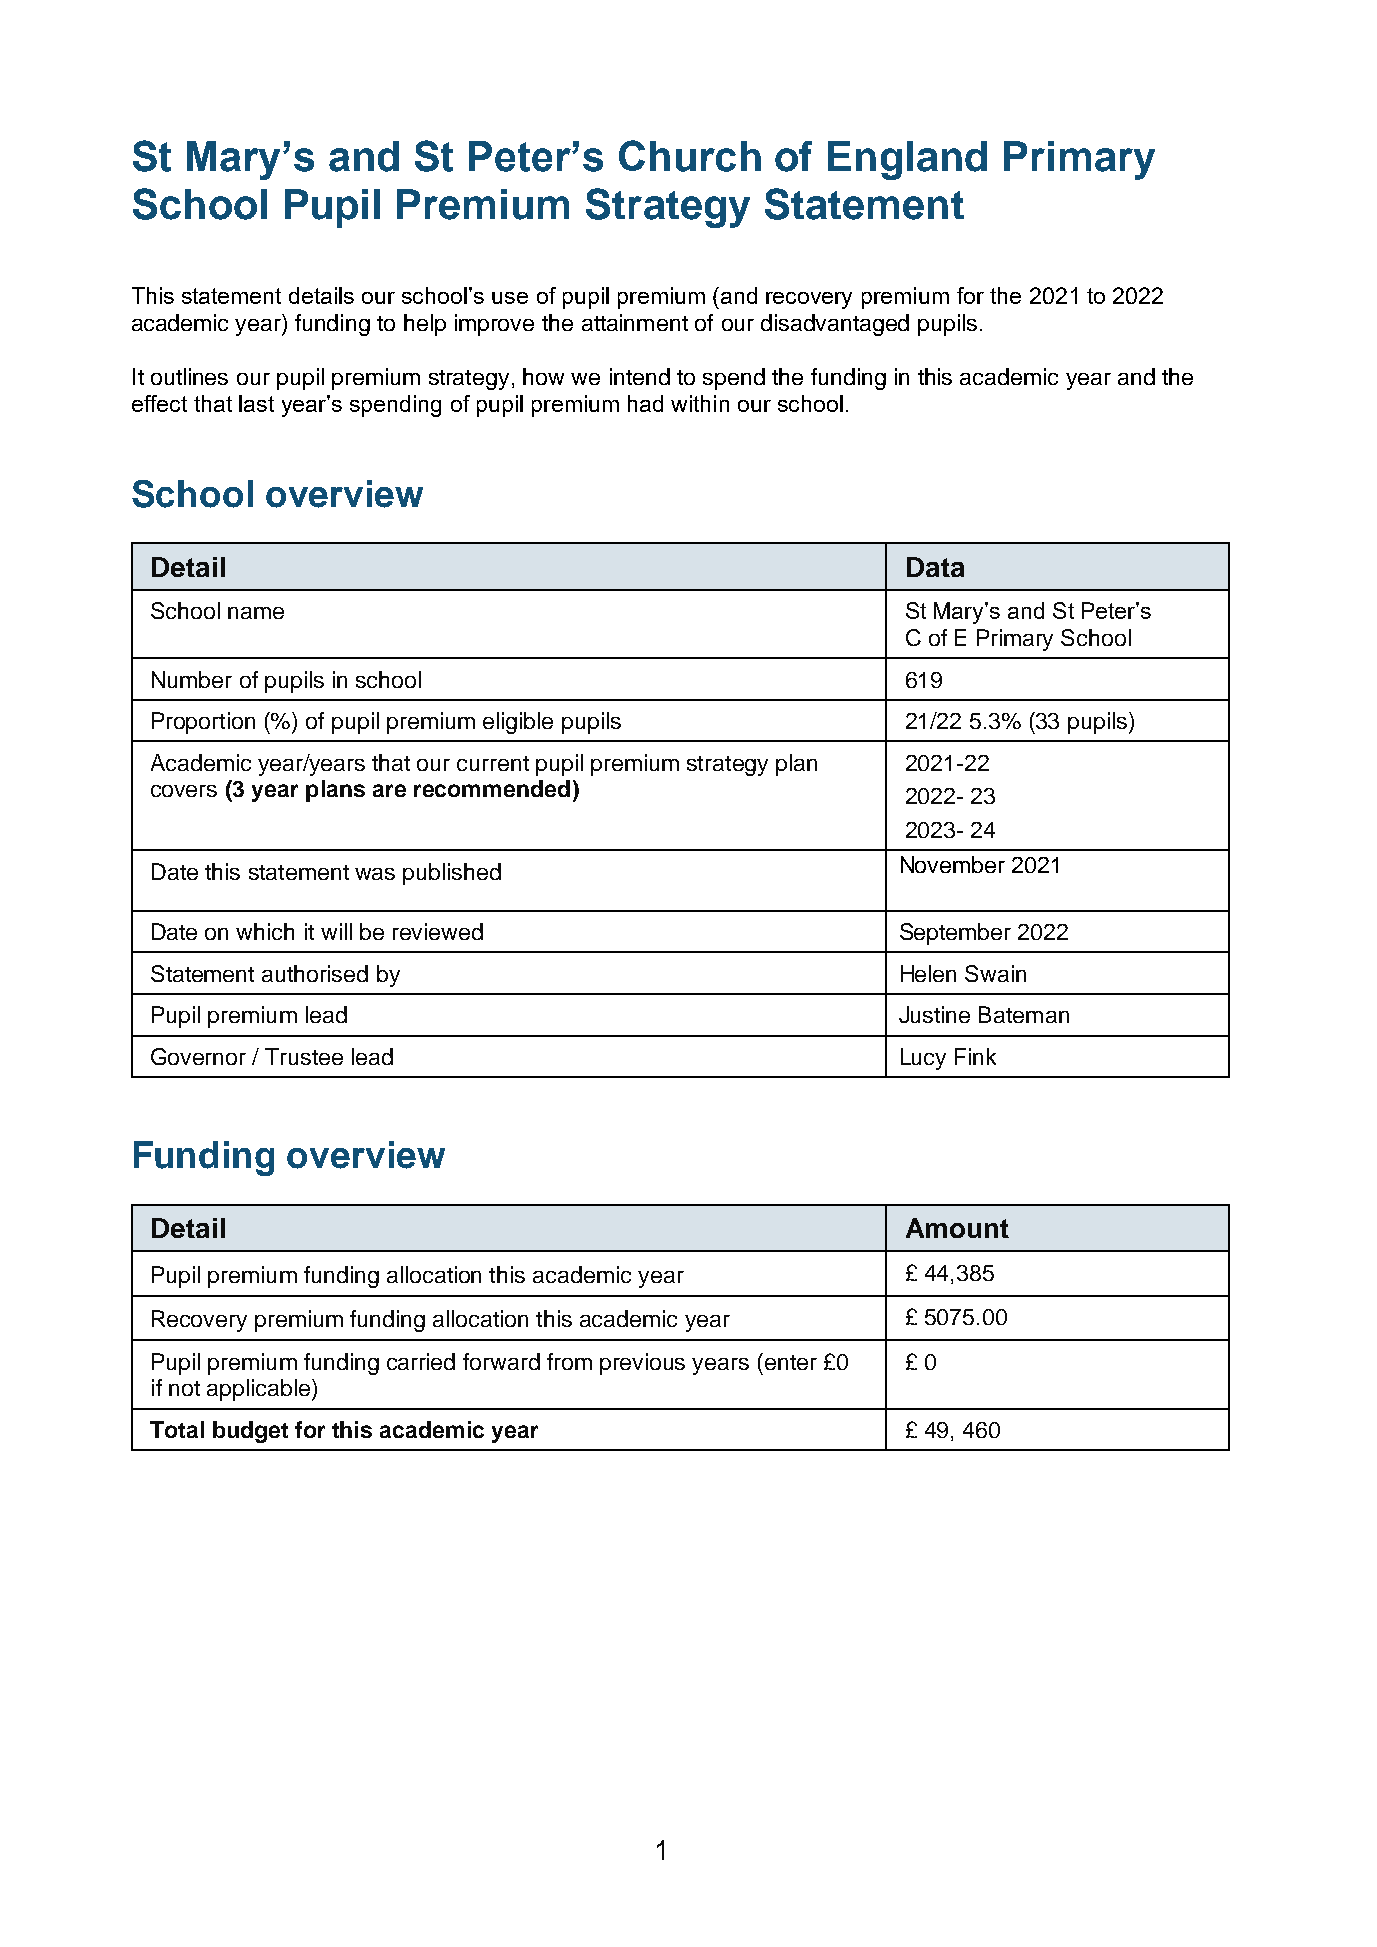  Describe the element at coordinates (569, 1361) in the document. I see `from` at that location.
